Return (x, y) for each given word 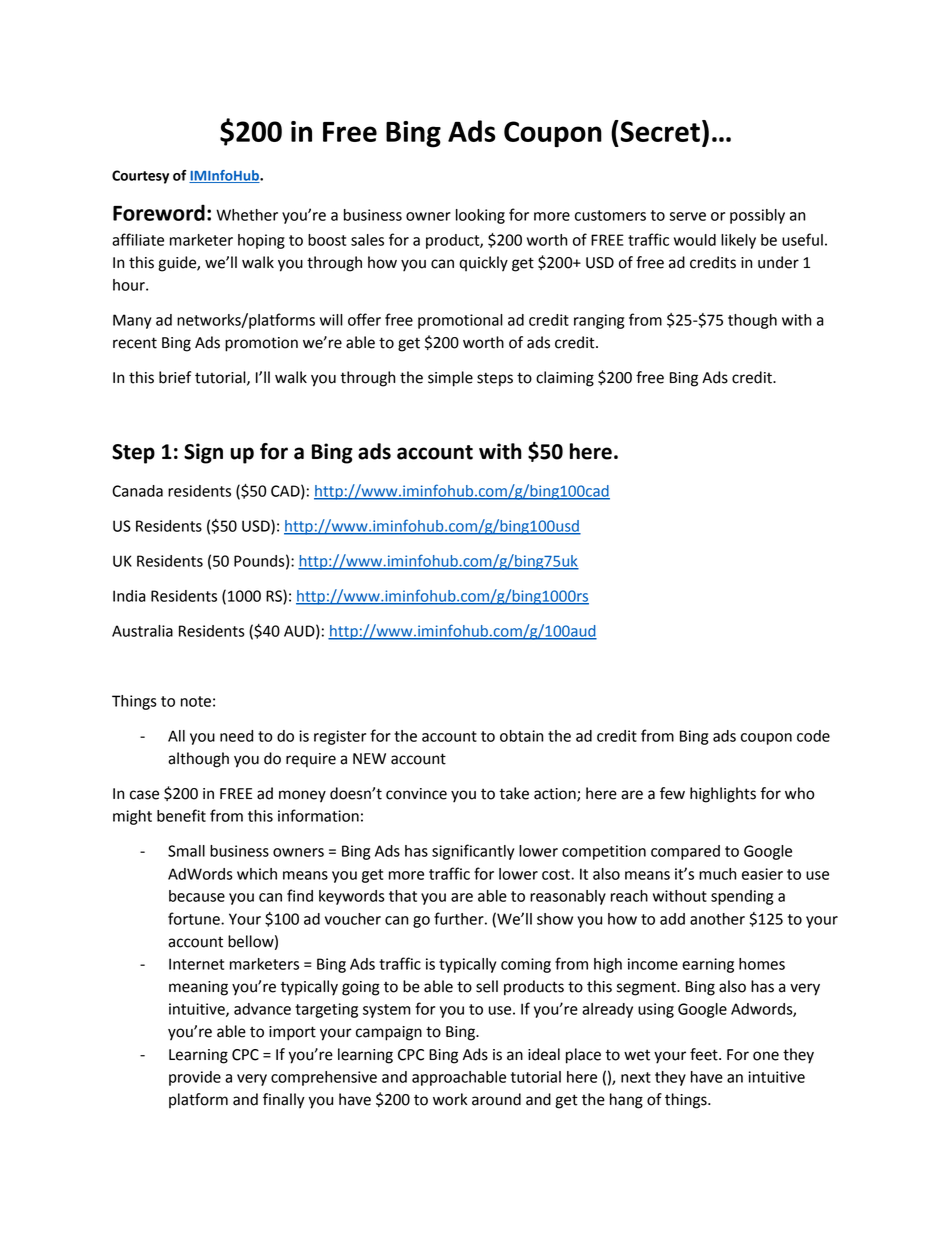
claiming (565, 379)
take (514, 793)
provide (195, 1078)
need (236, 736)
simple (450, 379)
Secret (659, 131)
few (672, 793)
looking (480, 216)
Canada (137, 491)
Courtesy (140, 177)
